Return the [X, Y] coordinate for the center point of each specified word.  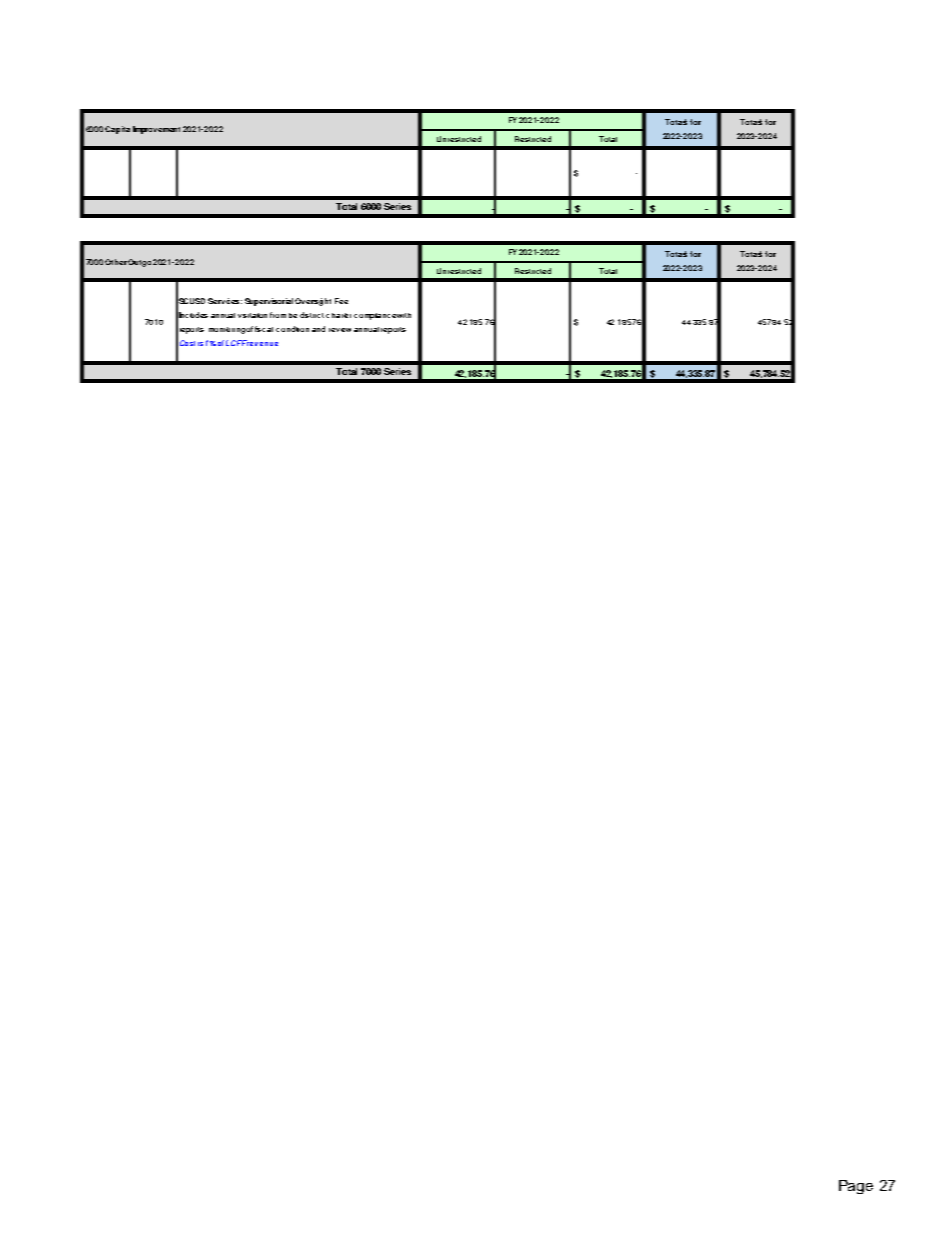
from [278, 315]
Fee [341, 301]
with [404, 315]
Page [856, 1187]
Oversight [313, 302]
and [318, 329]
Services [225, 301]
